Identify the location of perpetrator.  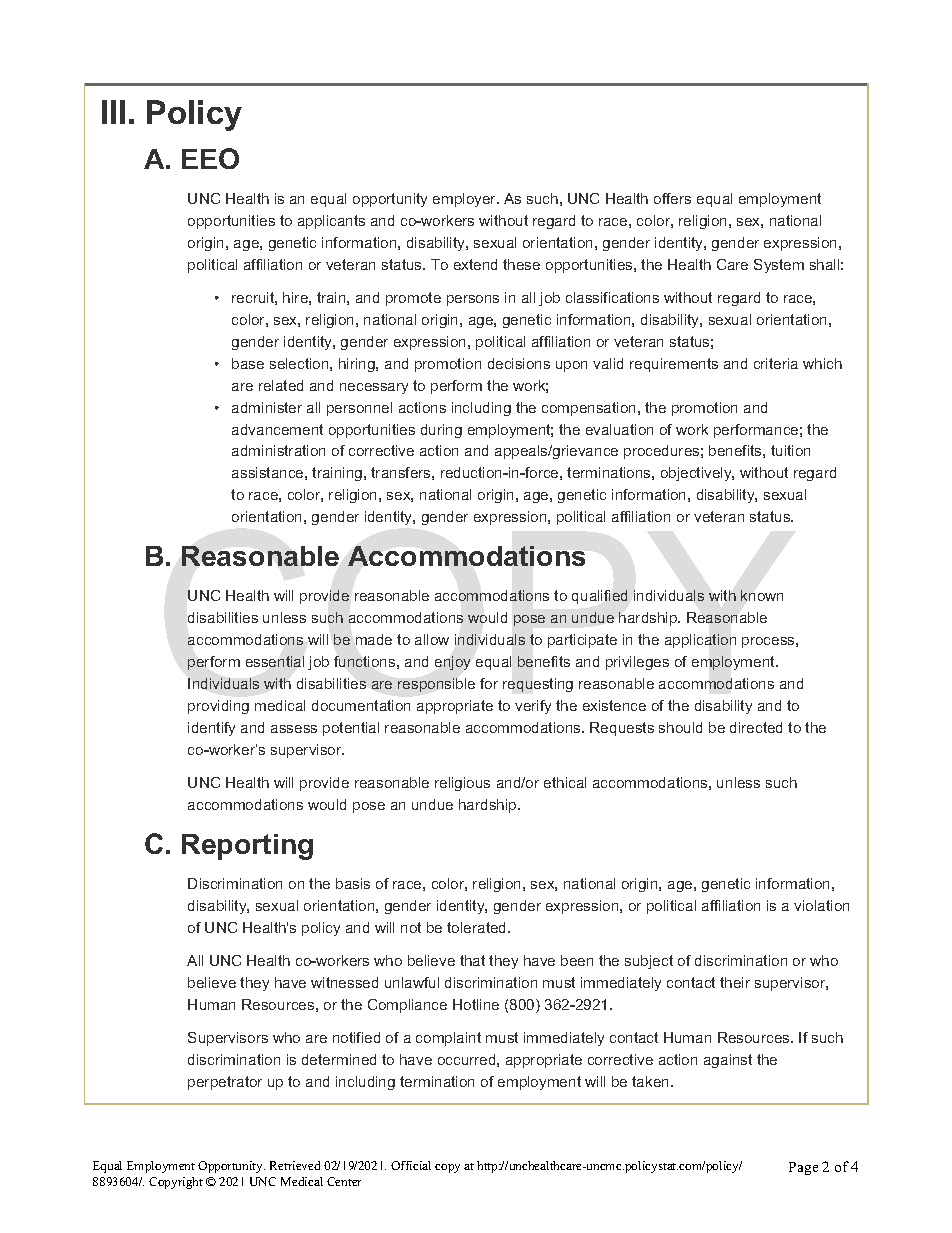
(225, 1083).
